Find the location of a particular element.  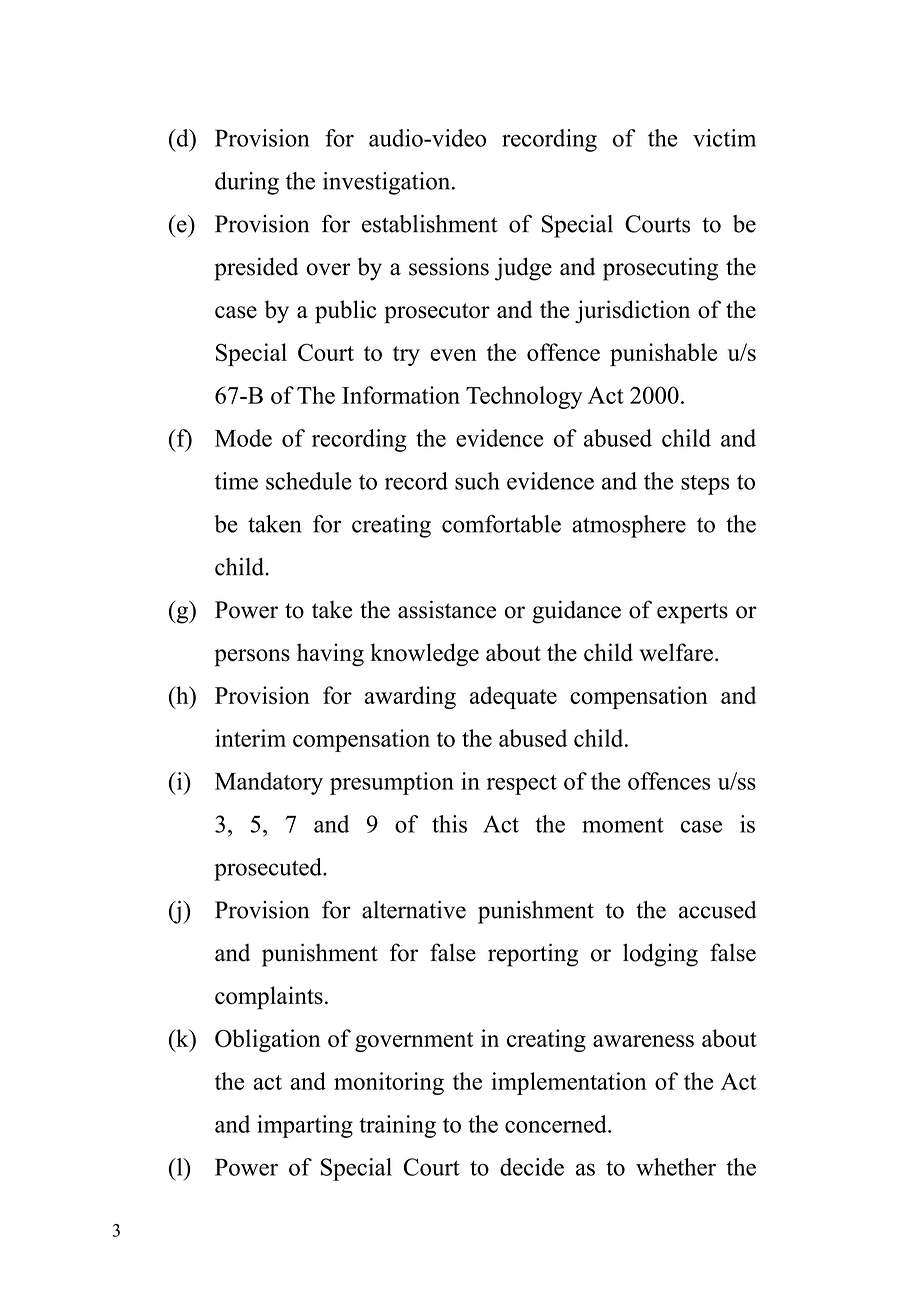

imparting is located at coordinates (305, 1126).
